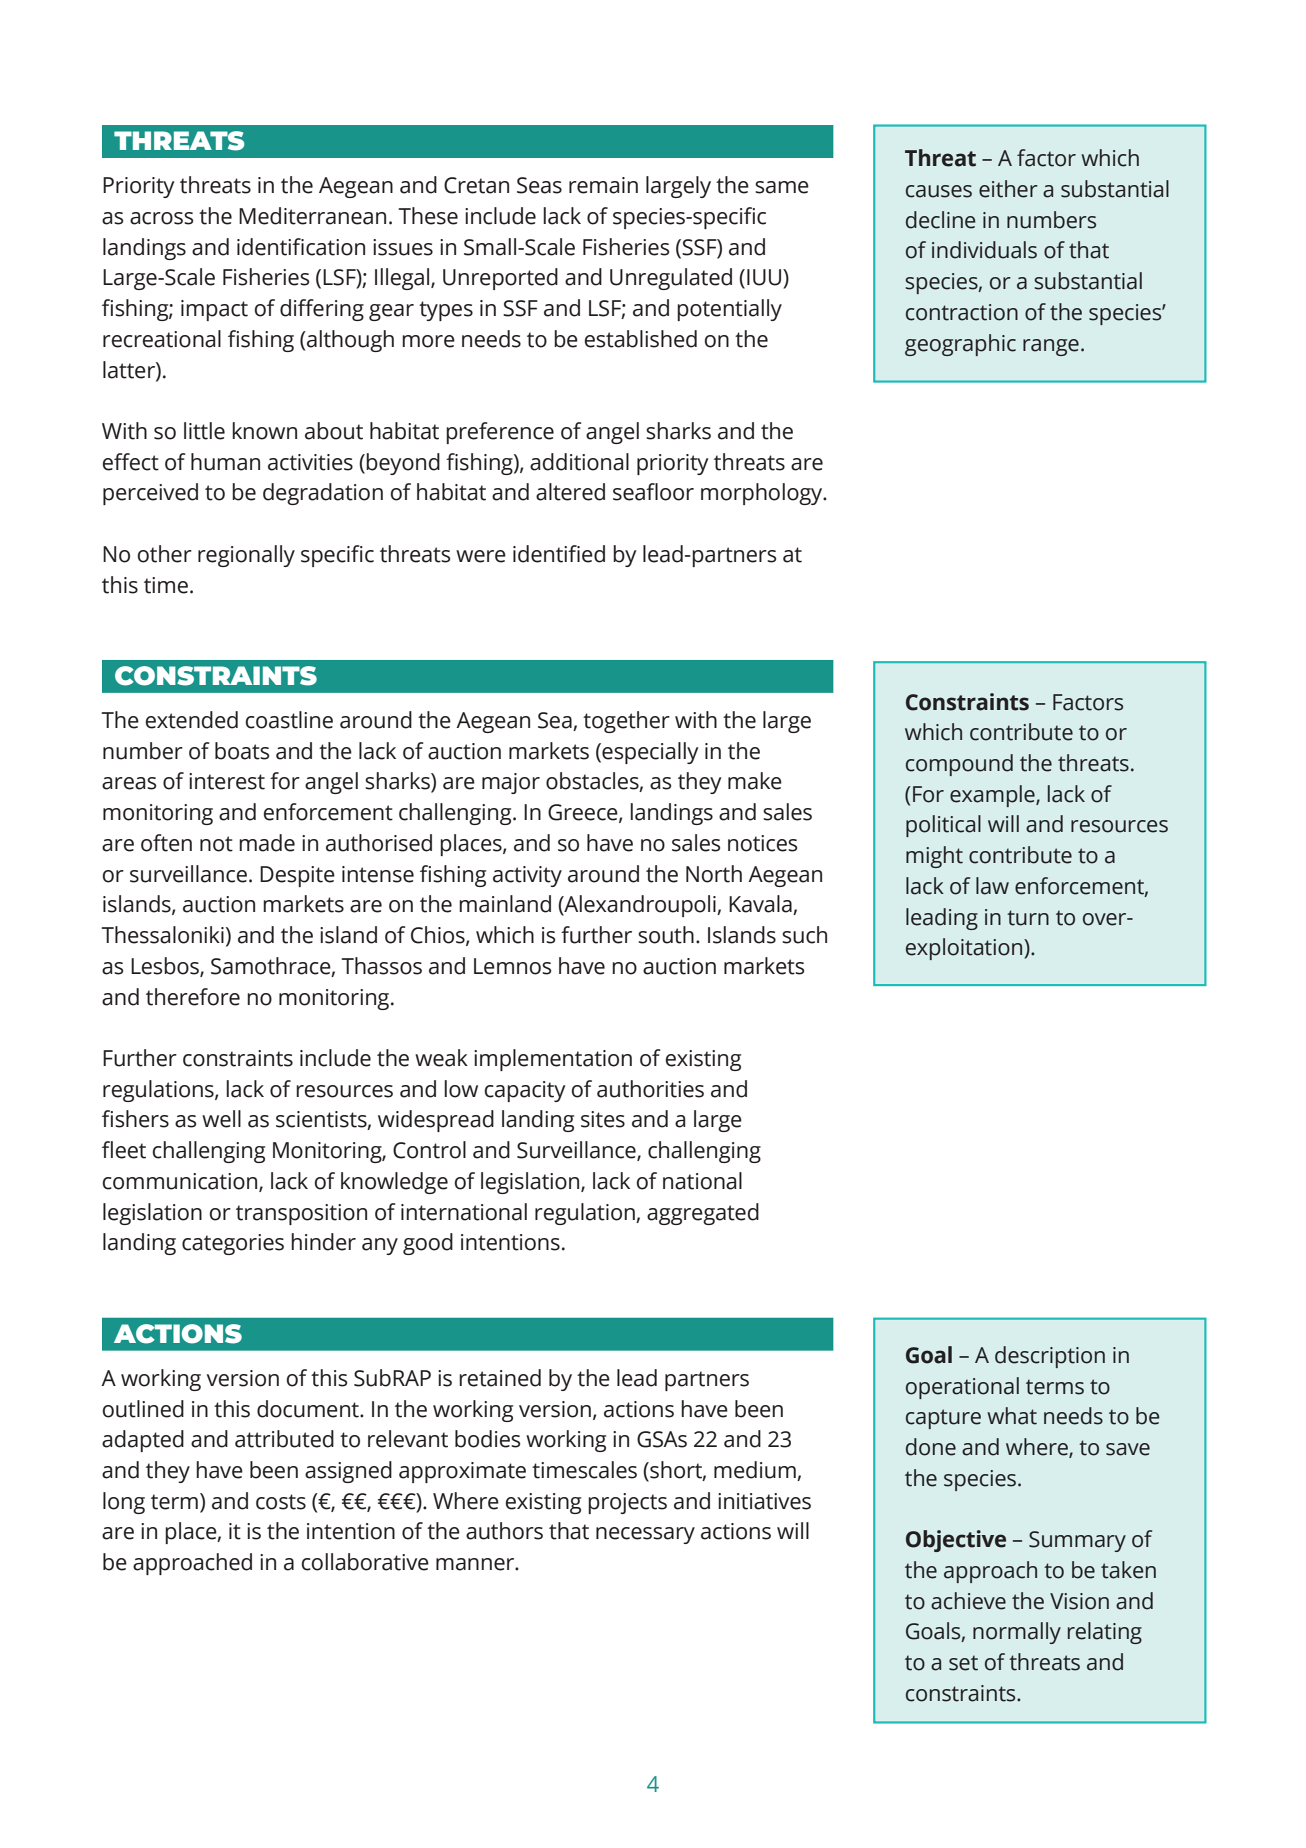 This screenshot has width=1306, height=1848. What do you see at coordinates (666, 935) in the screenshot?
I see `south` at bounding box center [666, 935].
